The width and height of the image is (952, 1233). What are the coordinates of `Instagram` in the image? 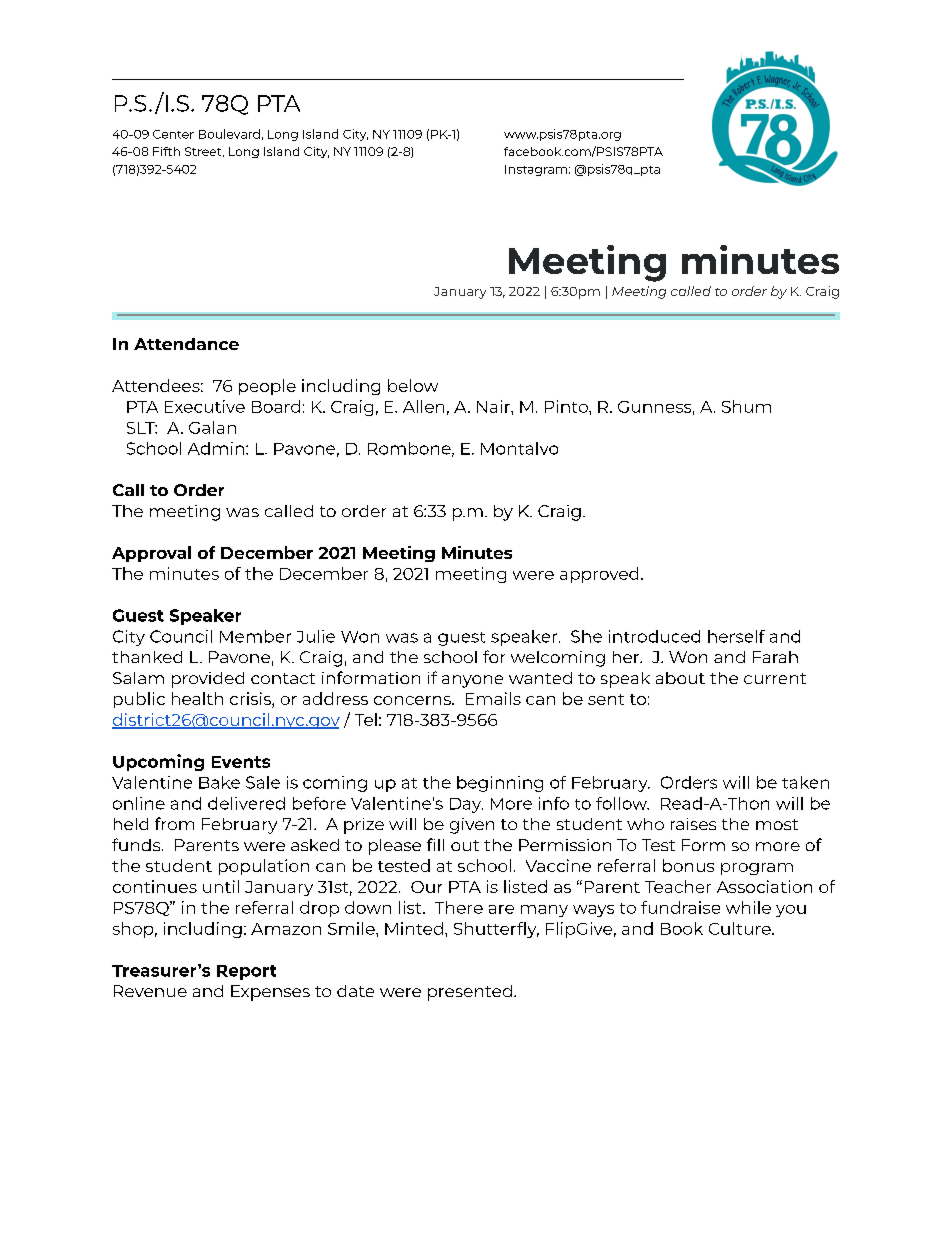 It's located at (536, 170).
